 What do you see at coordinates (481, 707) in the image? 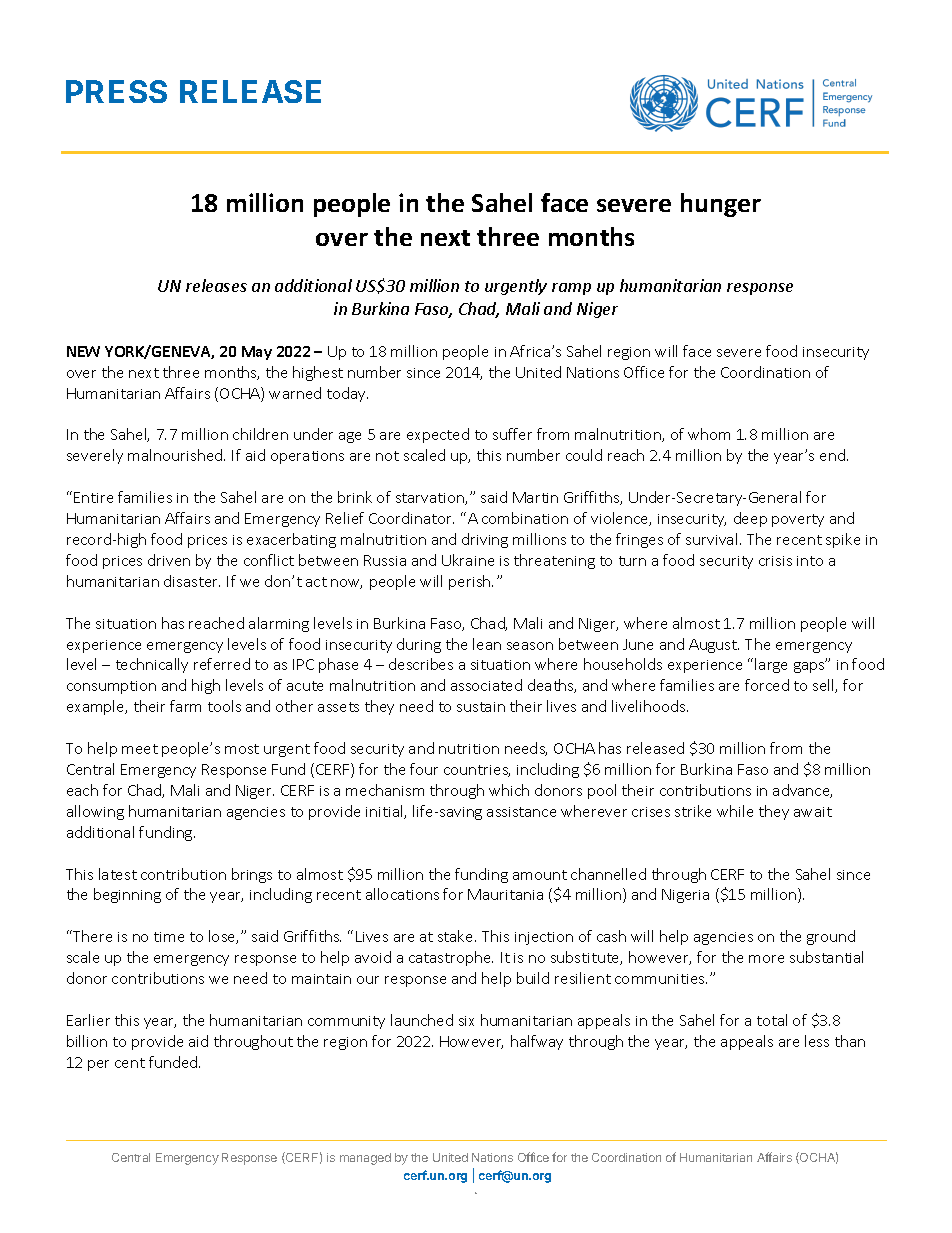
I see `sustain` at bounding box center [481, 707].
